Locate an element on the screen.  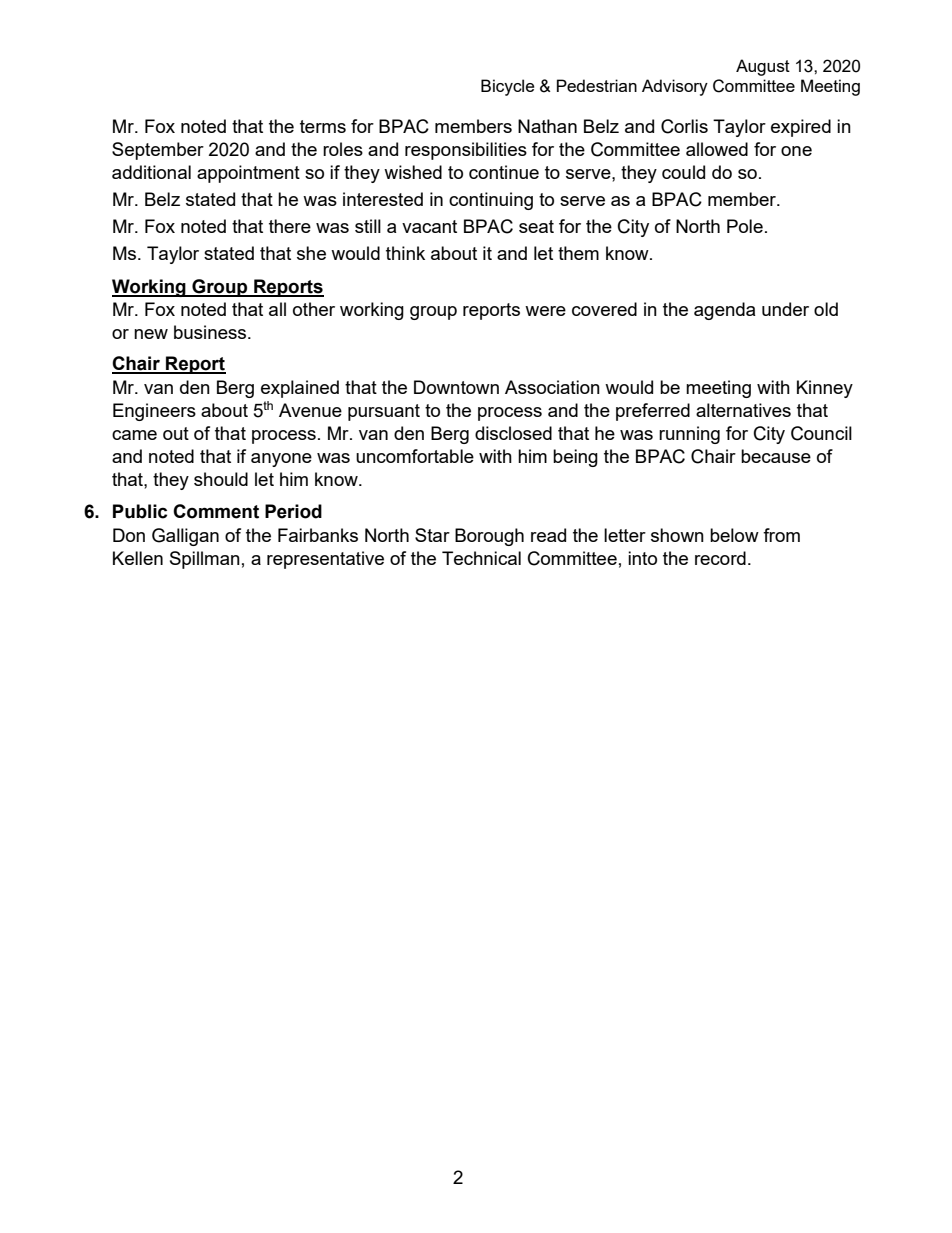
Downtown is located at coordinates (456, 387).
